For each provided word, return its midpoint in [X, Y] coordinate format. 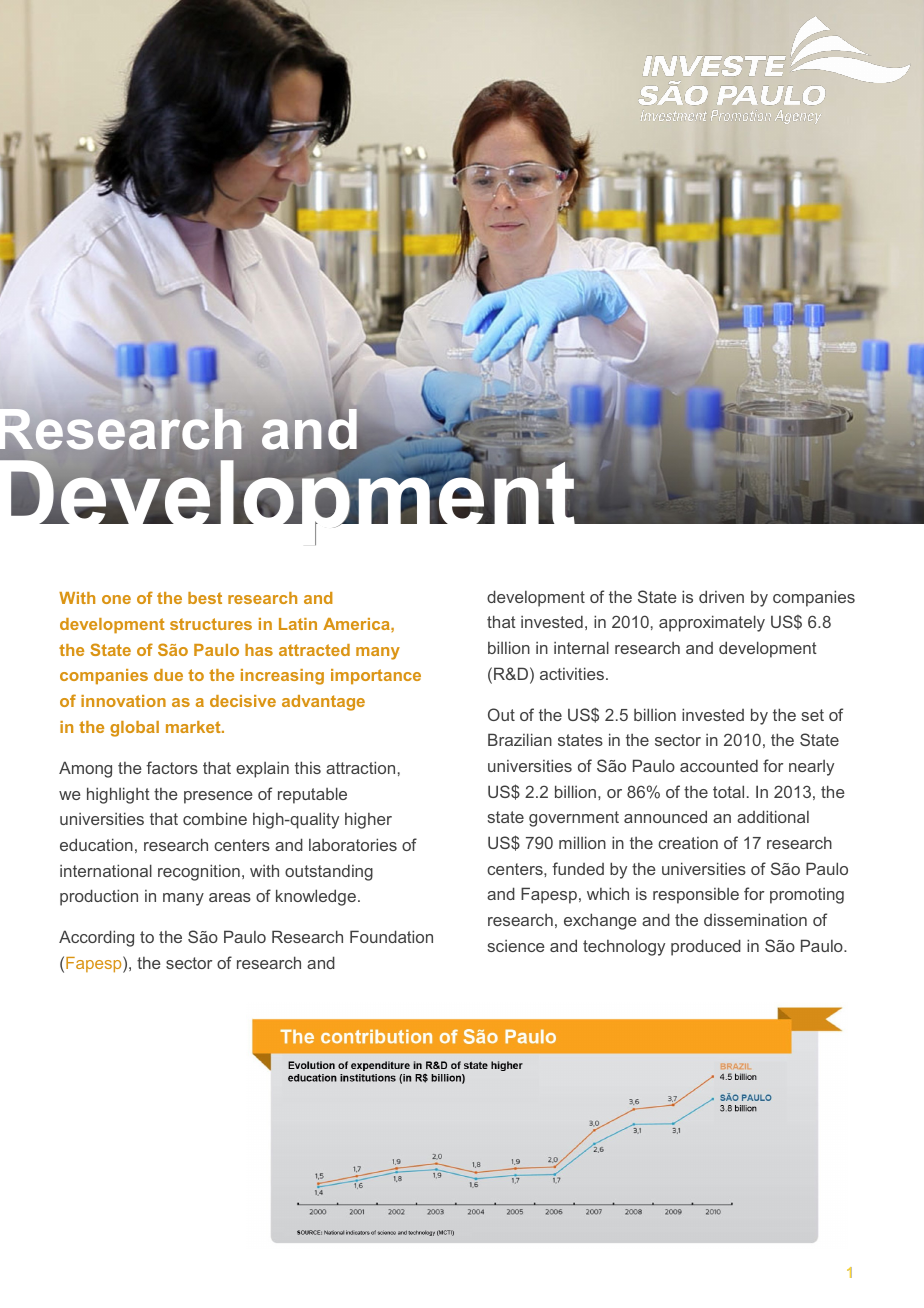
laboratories [353, 844]
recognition [199, 872]
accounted [719, 765]
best [205, 598]
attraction [360, 767]
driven [721, 596]
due [168, 675]
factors [172, 767]
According [96, 938]
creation [688, 843]
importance [376, 677]
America [357, 624]
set [812, 715]
